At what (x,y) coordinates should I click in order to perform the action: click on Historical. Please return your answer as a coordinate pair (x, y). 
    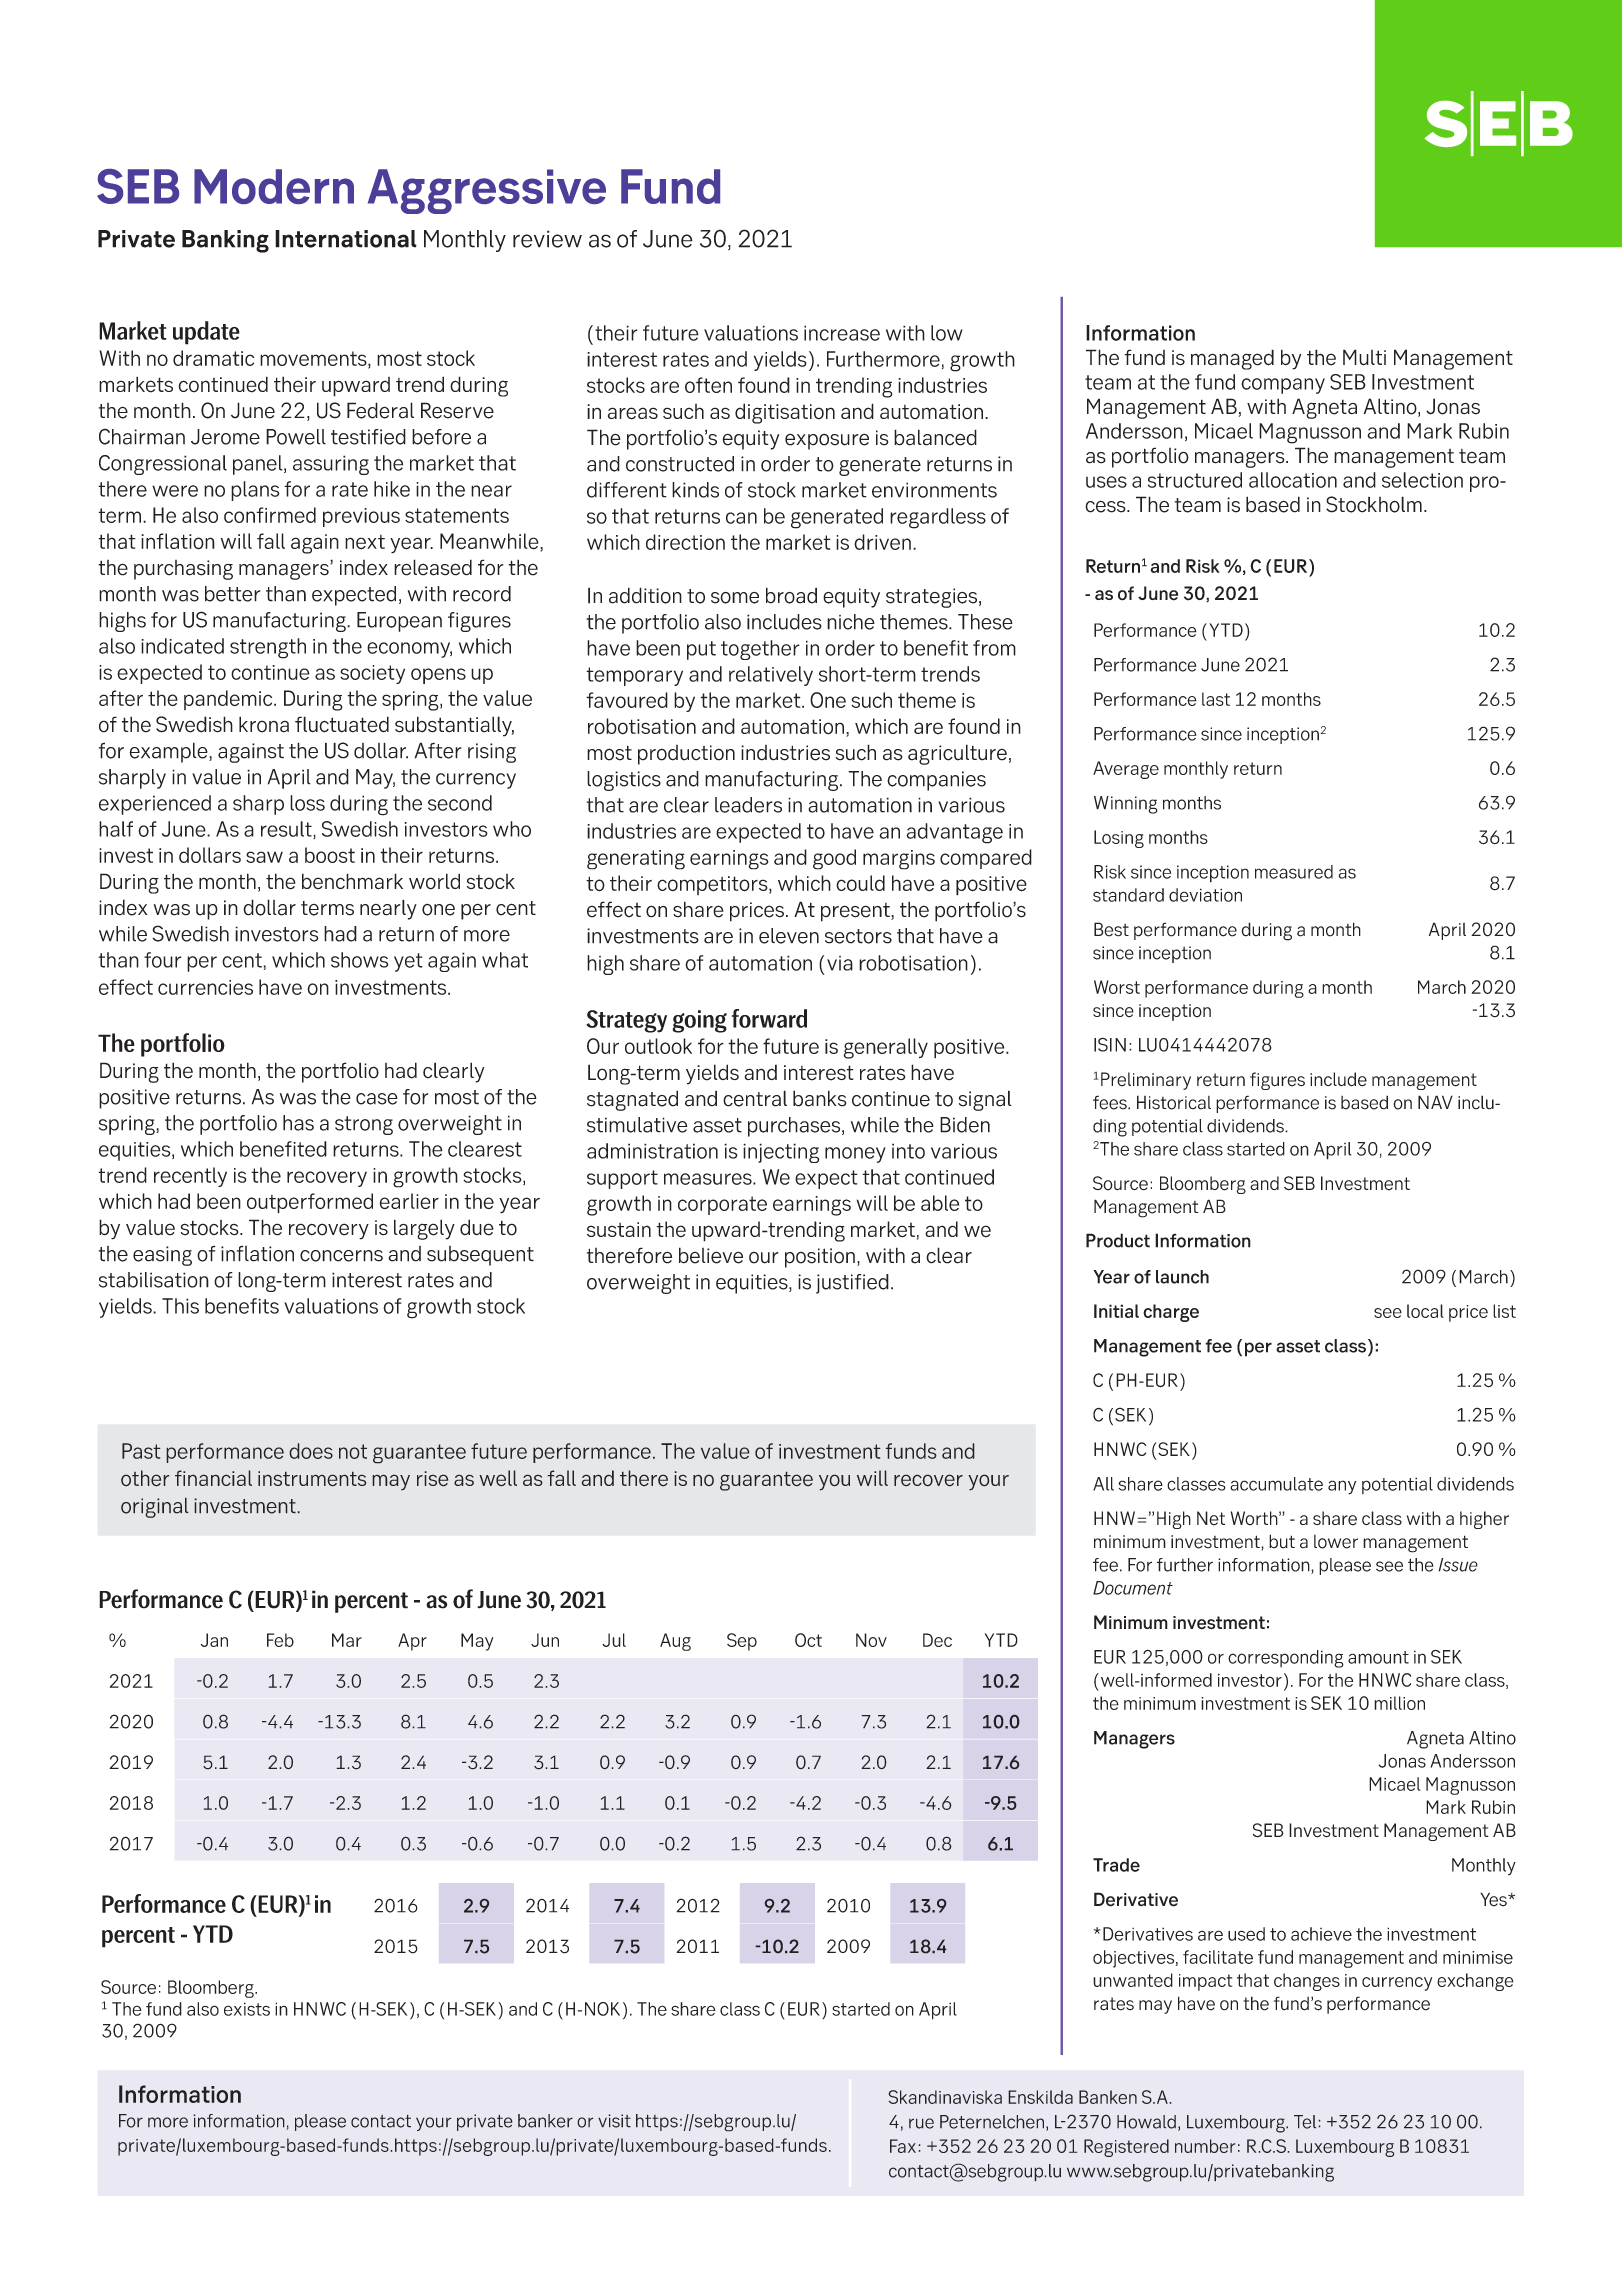
    Looking at the image, I should click on (1174, 1102).
